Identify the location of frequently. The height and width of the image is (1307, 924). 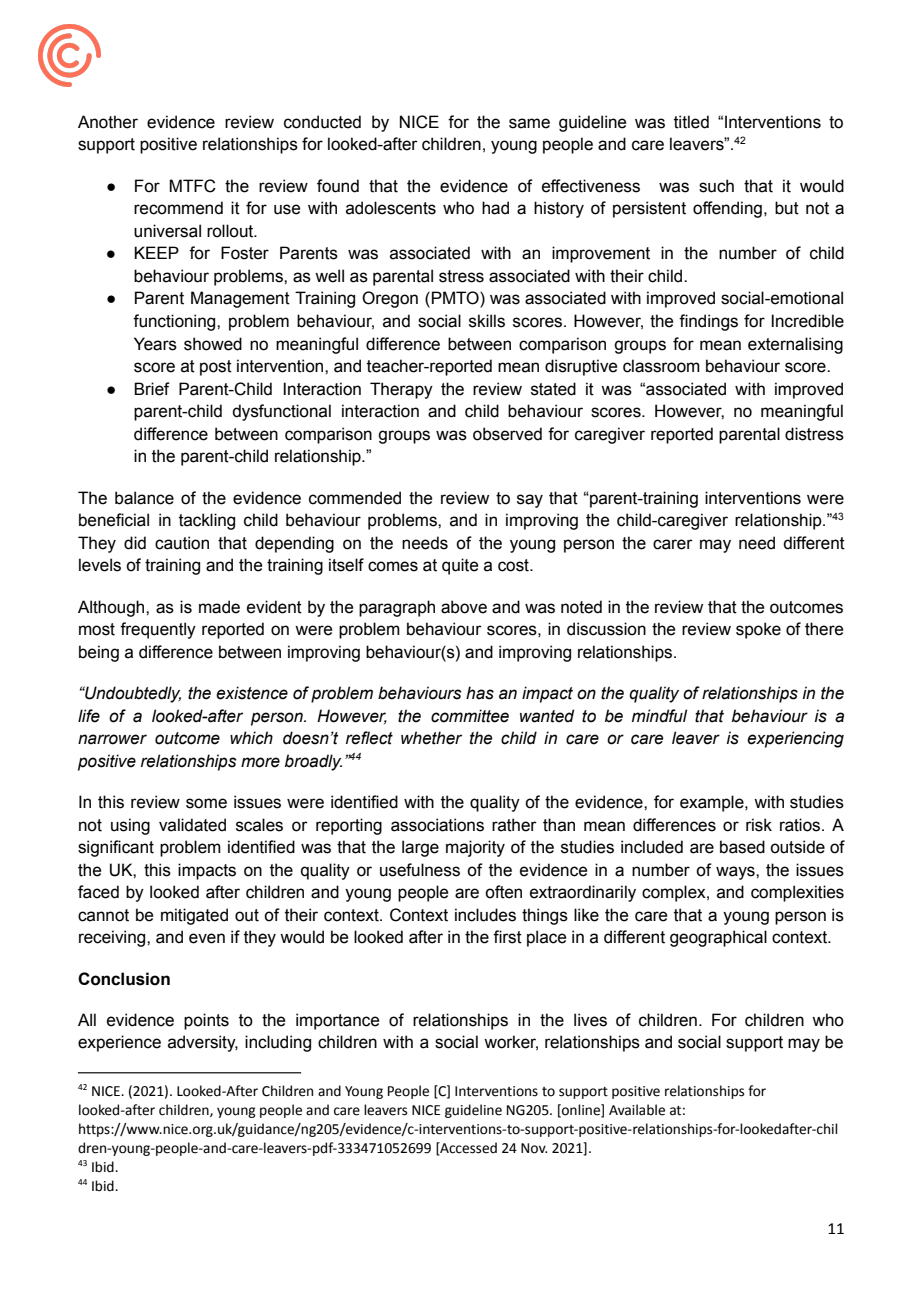
(158, 630).
